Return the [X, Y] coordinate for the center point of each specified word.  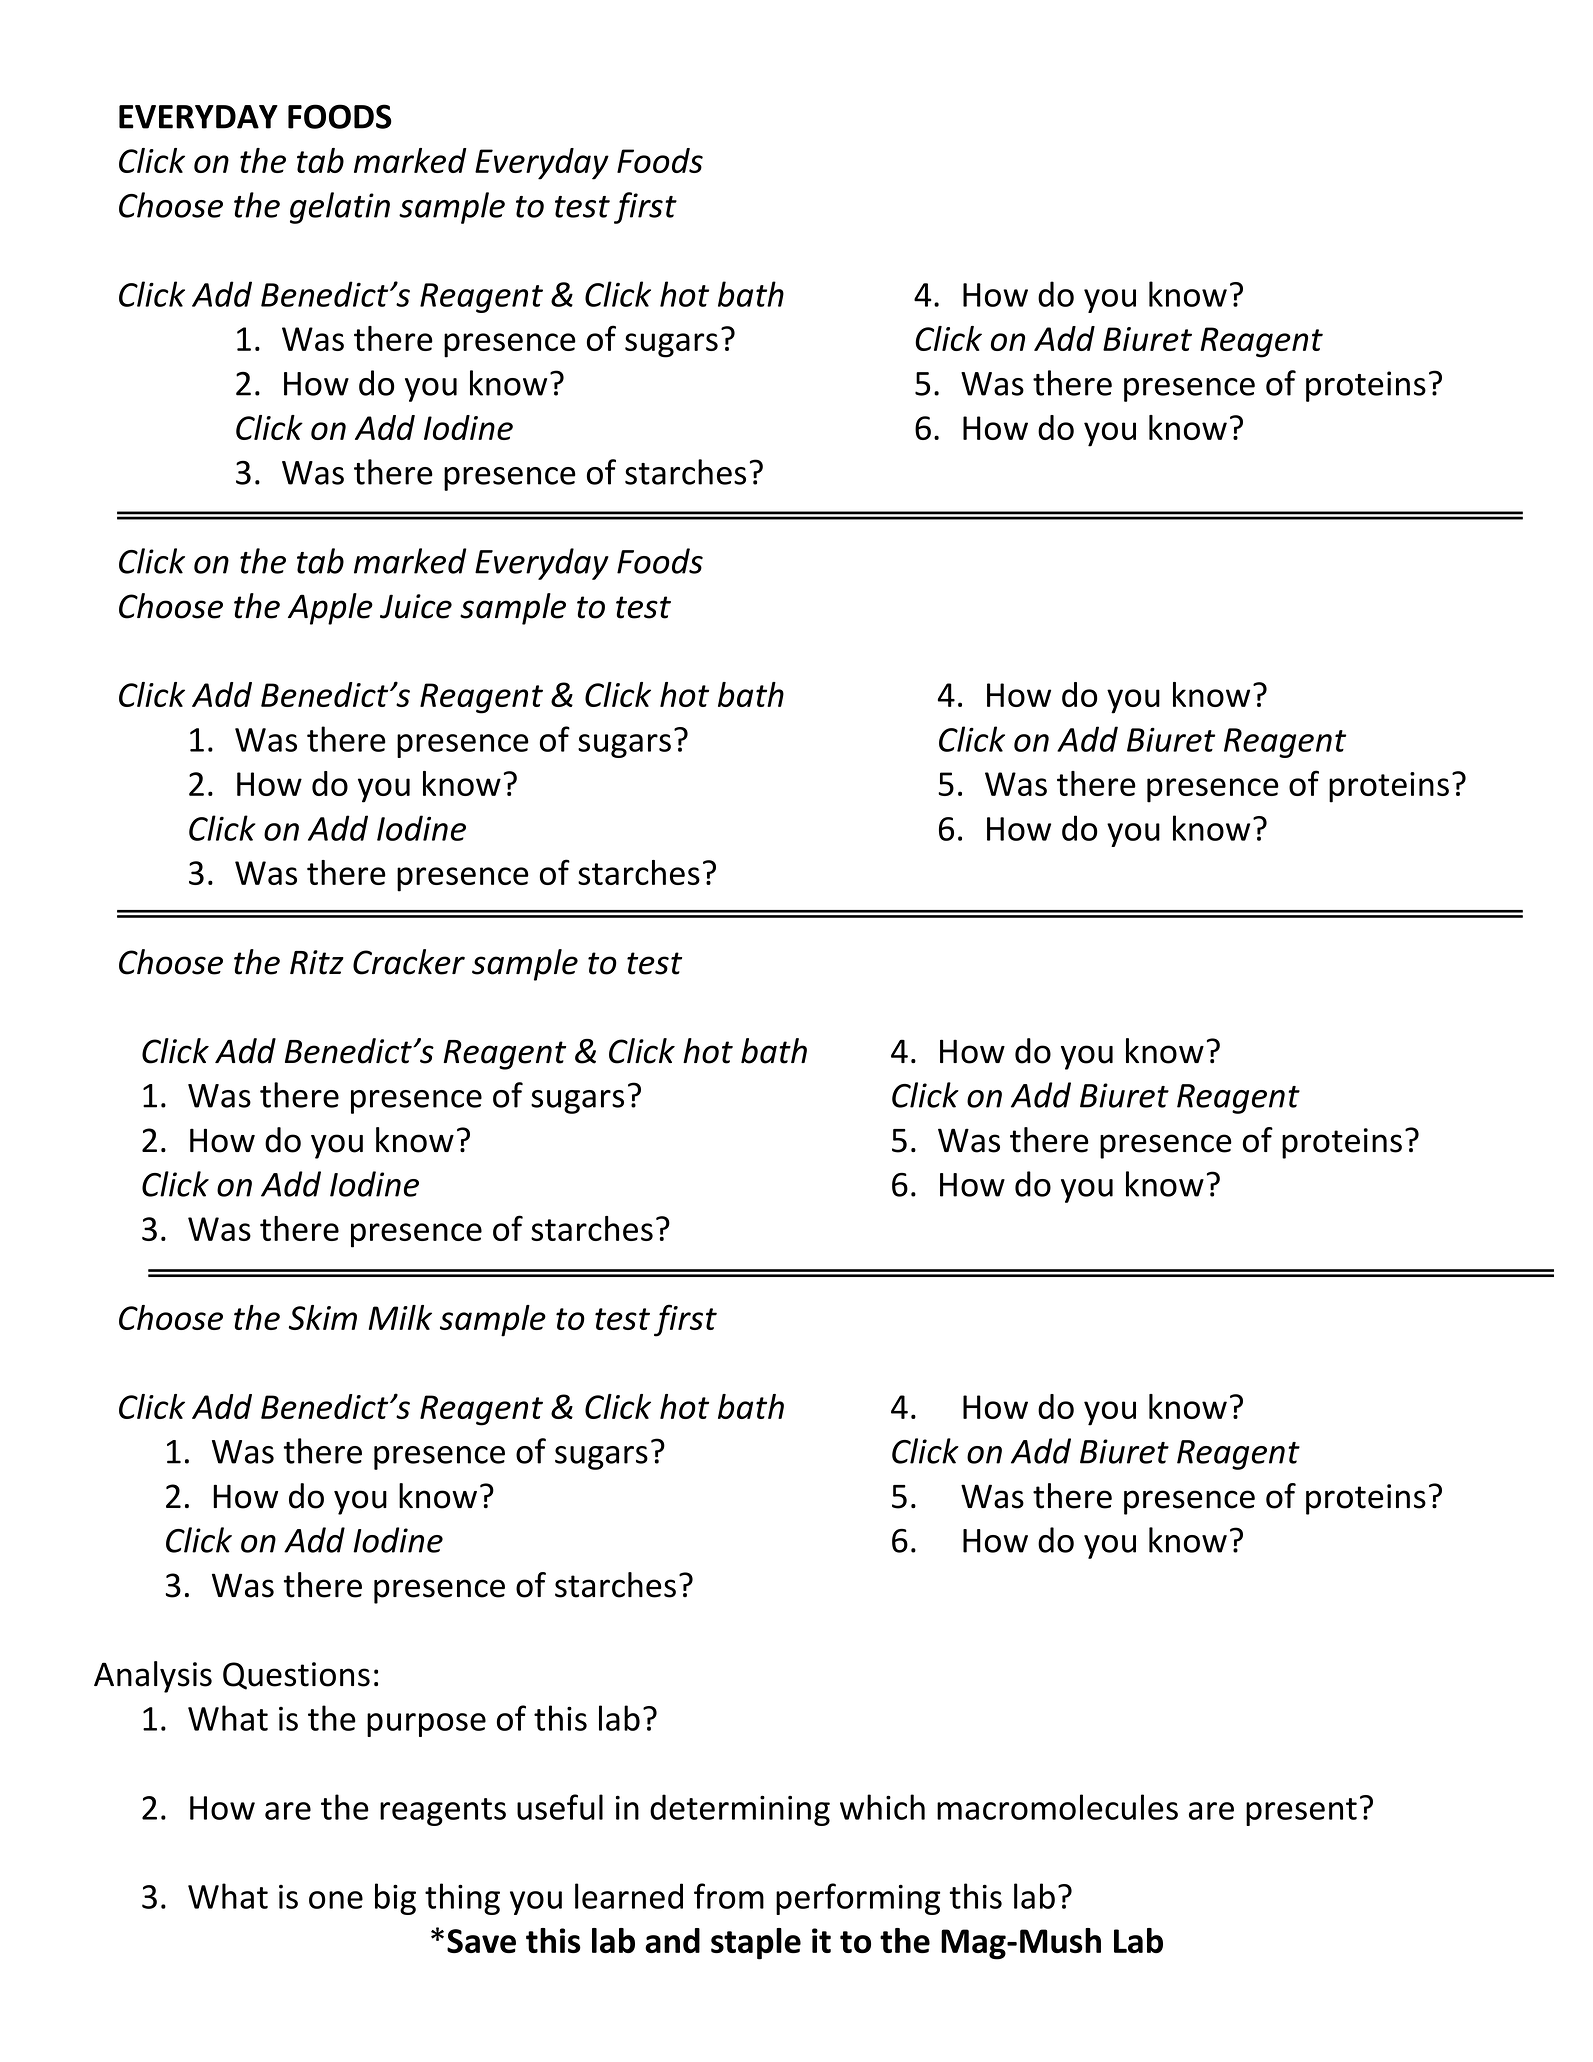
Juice [416, 606]
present [1301, 1812]
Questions [296, 1676]
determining [740, 1810]
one [336, 1900]
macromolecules [1057, 1807]
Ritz [317, 962]
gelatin [340, 208]
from [729, 1896]
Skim [323, 1317]
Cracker [409, 962]
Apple [330, 609]
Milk [400, 1317]
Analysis [153, 1677]
